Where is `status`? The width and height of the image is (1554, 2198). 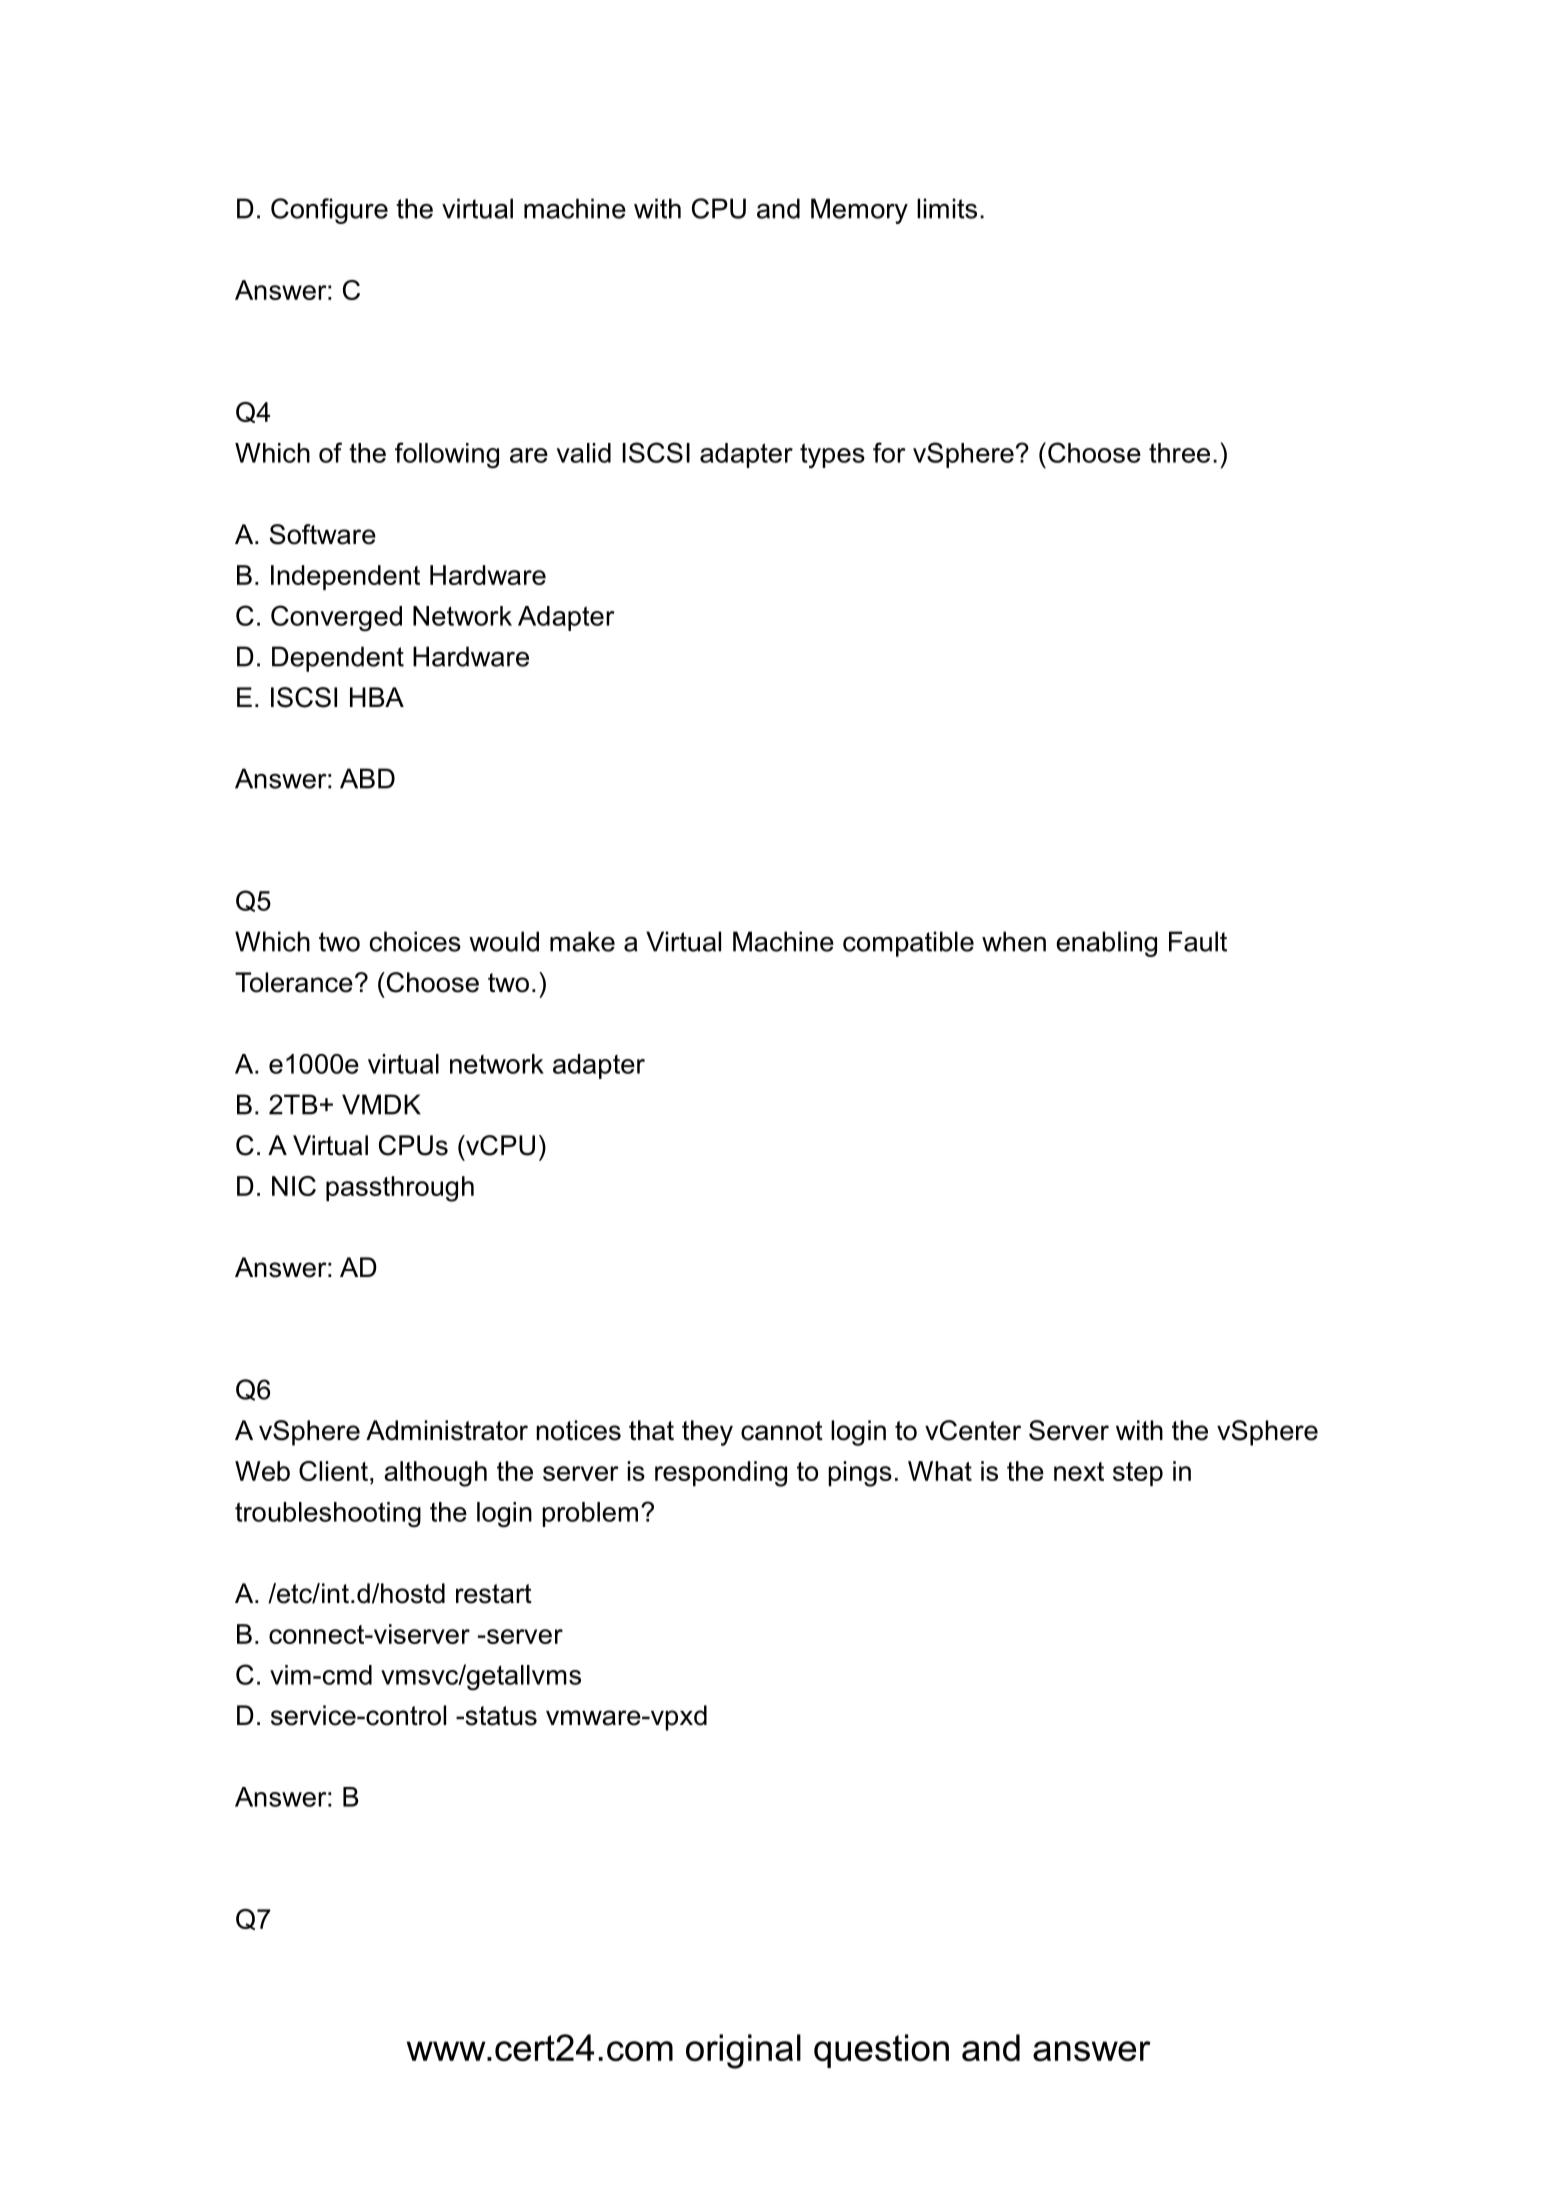
status is located at coordinates (500, 1716).
